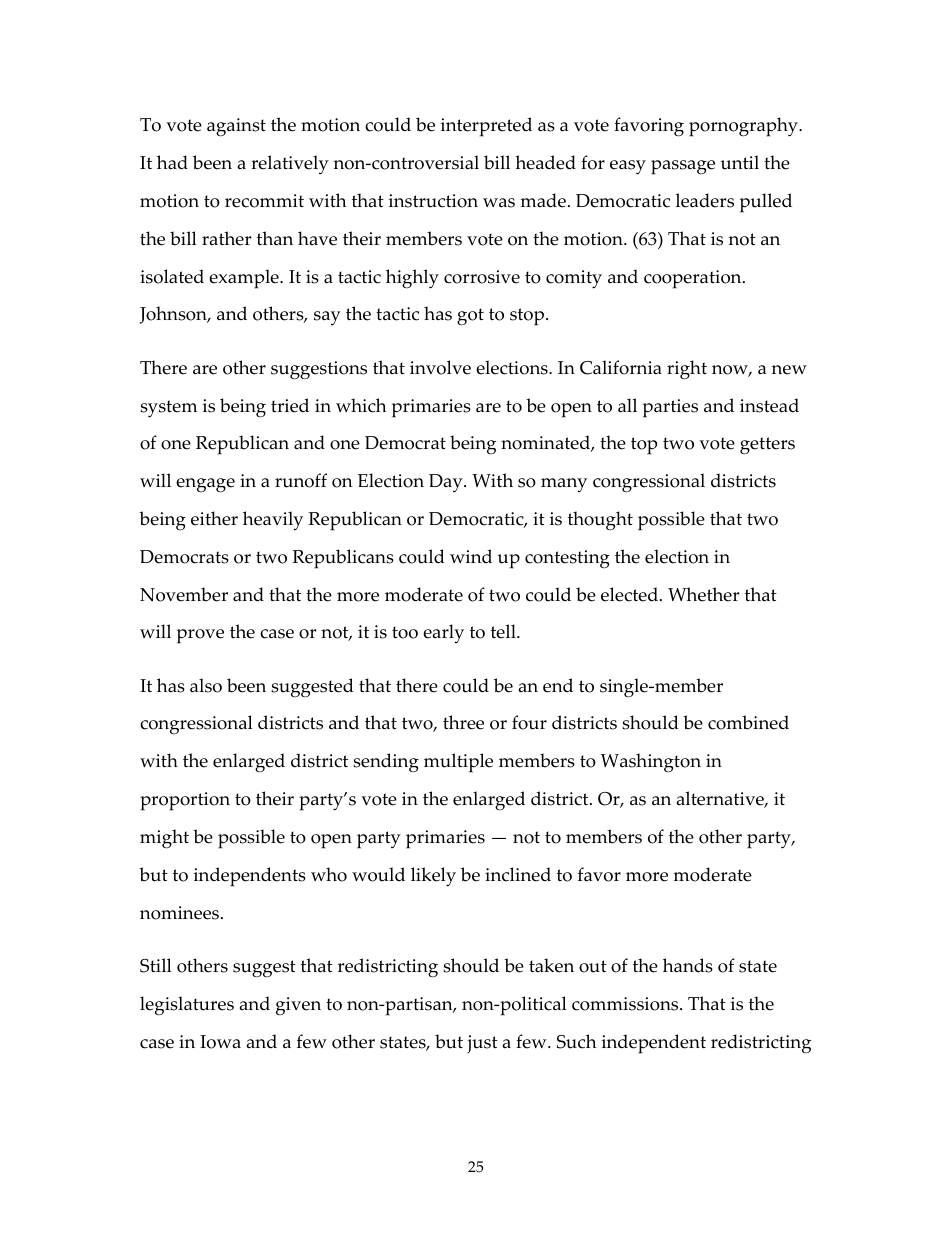  Describe the element at coordinates (767, 446) in the screenshot. I see `getters` at that location.
